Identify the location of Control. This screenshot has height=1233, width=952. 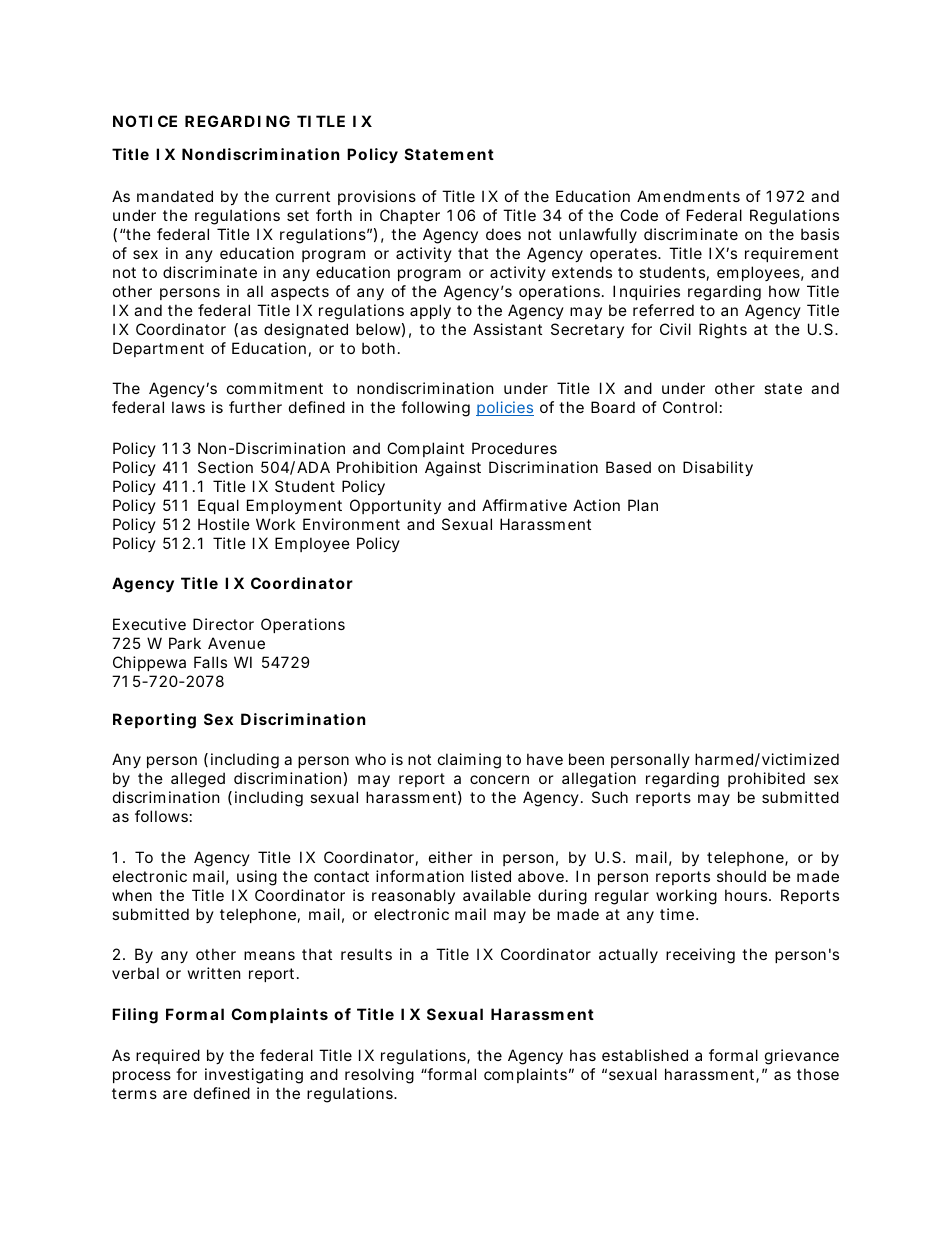
(690, 407).
